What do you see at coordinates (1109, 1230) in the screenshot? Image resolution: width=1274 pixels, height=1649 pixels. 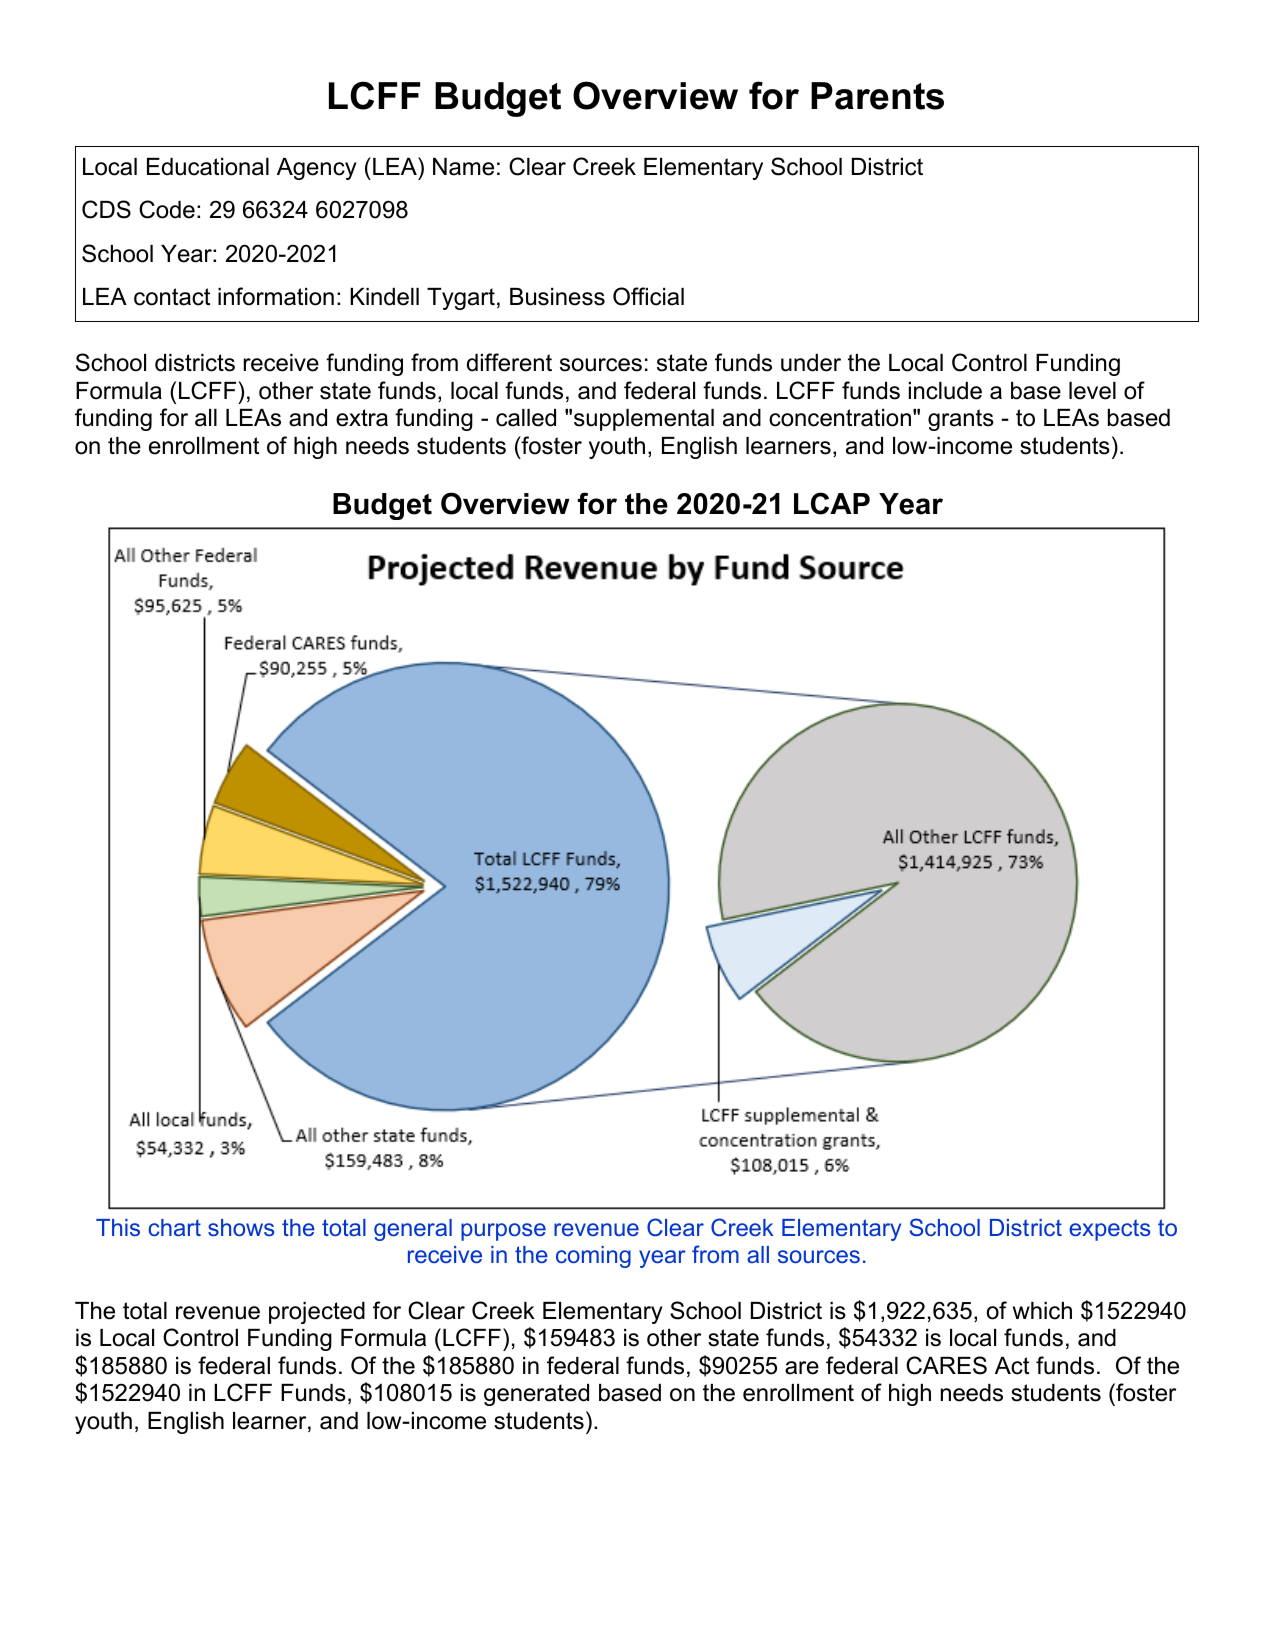 I see `expects` at bounding box center [1109, 1230].
